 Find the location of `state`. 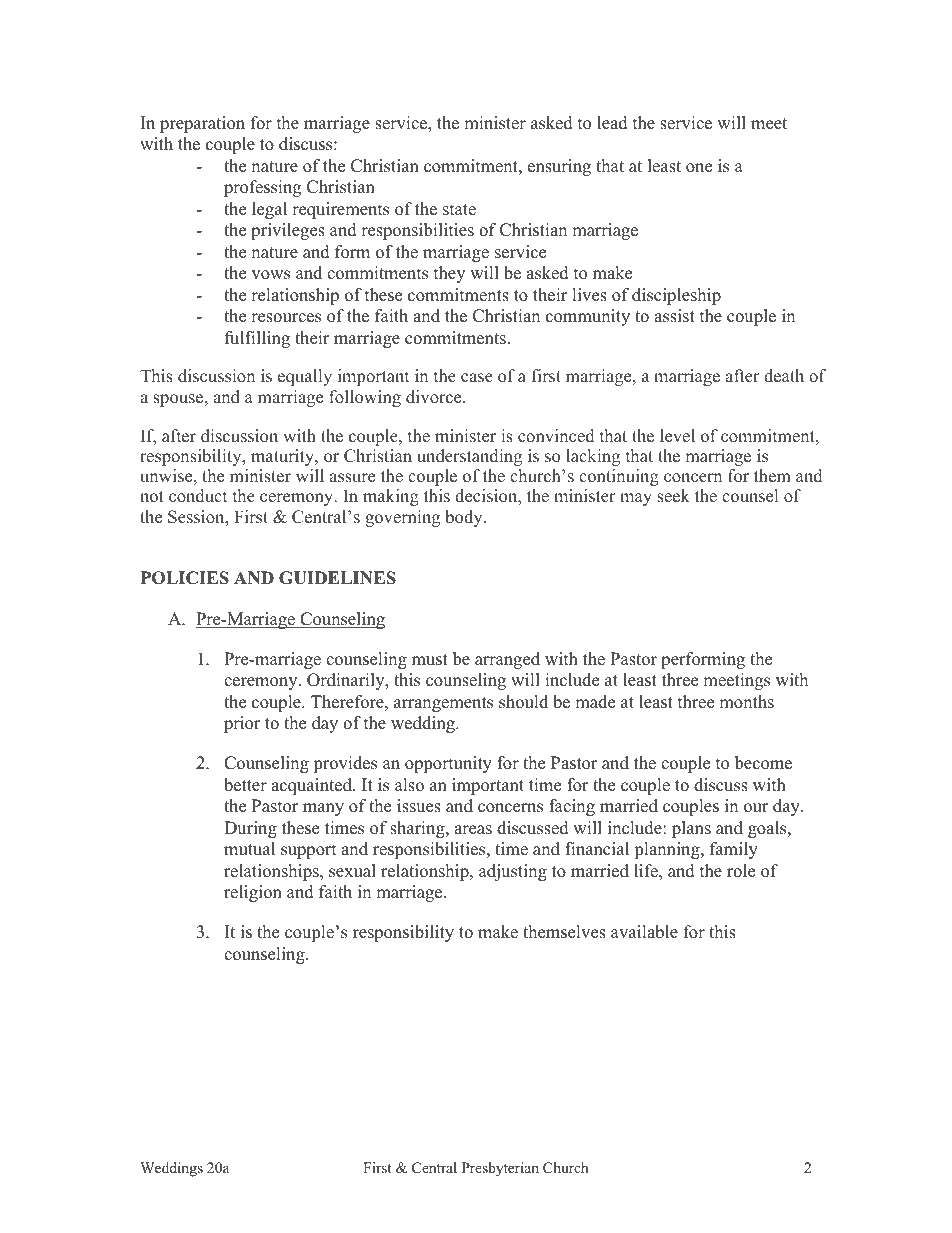

state is located at coordinates (459, 210).
